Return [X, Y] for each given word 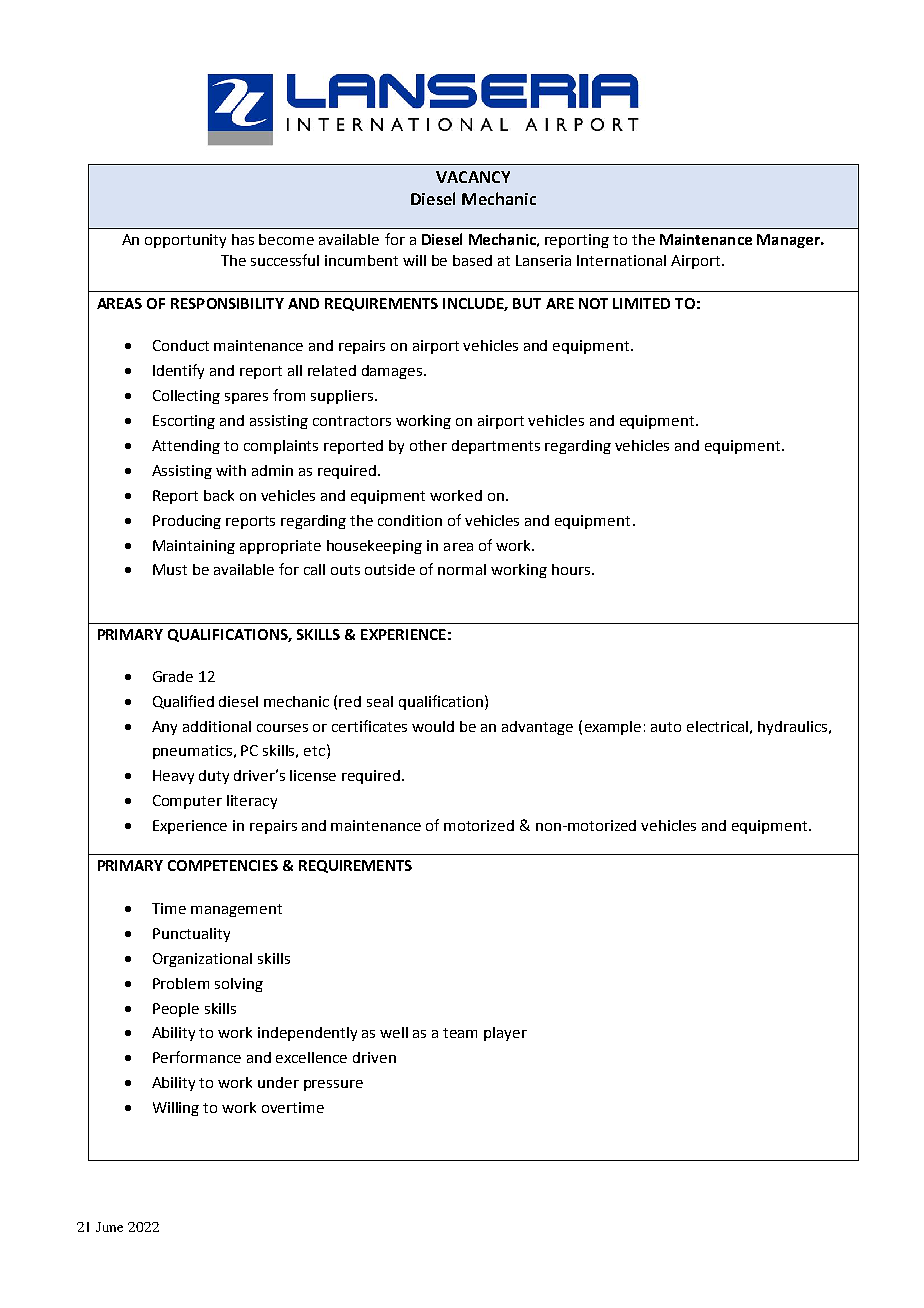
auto [666, 727]
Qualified [183, 702]
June [109, 1227]
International [621, 260]
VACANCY [473, 177]
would [433, 726]
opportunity [185, 241]
